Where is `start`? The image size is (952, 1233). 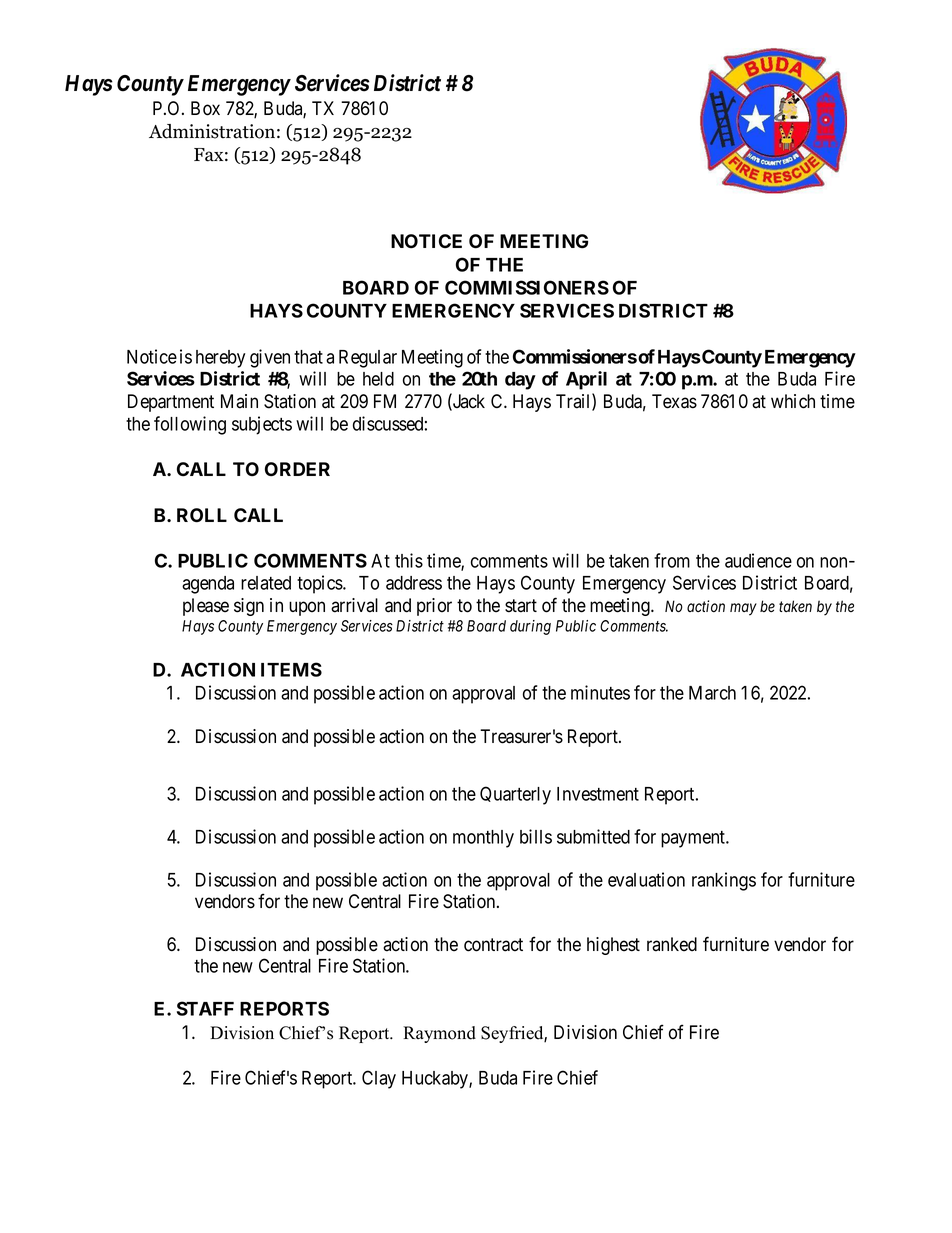 start is located at coordinates (521, 606).
